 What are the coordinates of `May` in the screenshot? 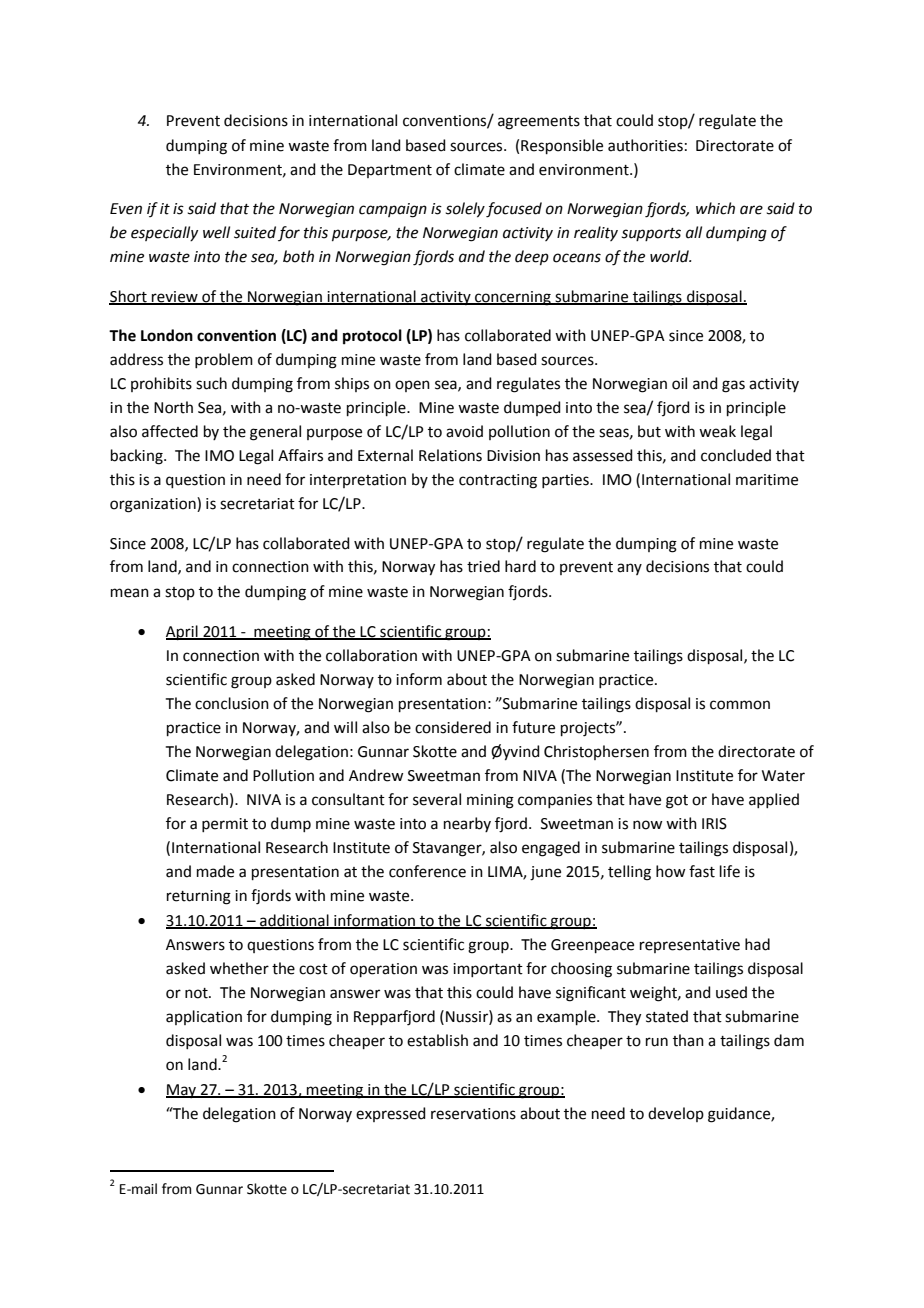 It's located at (182, 1091).
